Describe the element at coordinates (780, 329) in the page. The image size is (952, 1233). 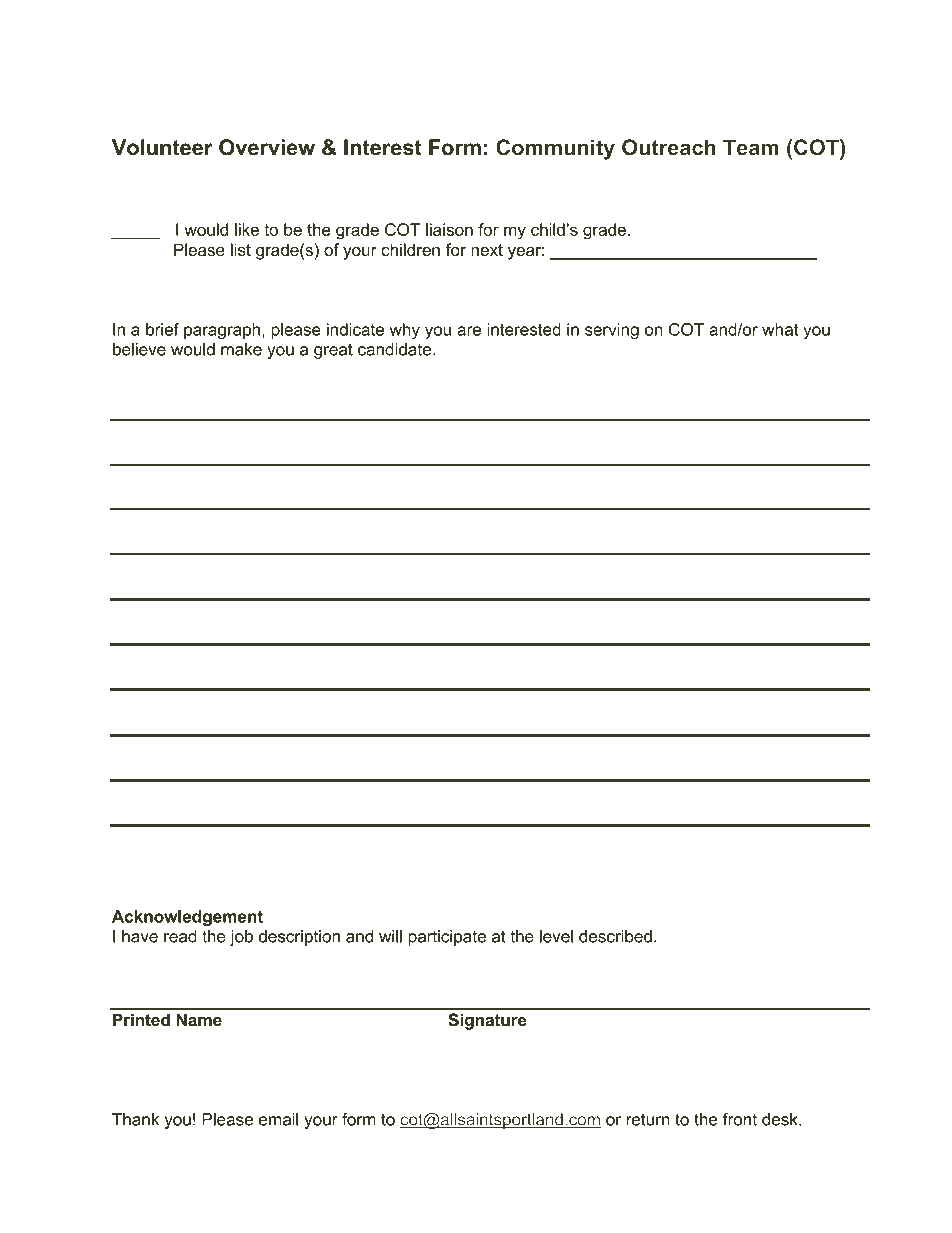
I see `what` at that location.
